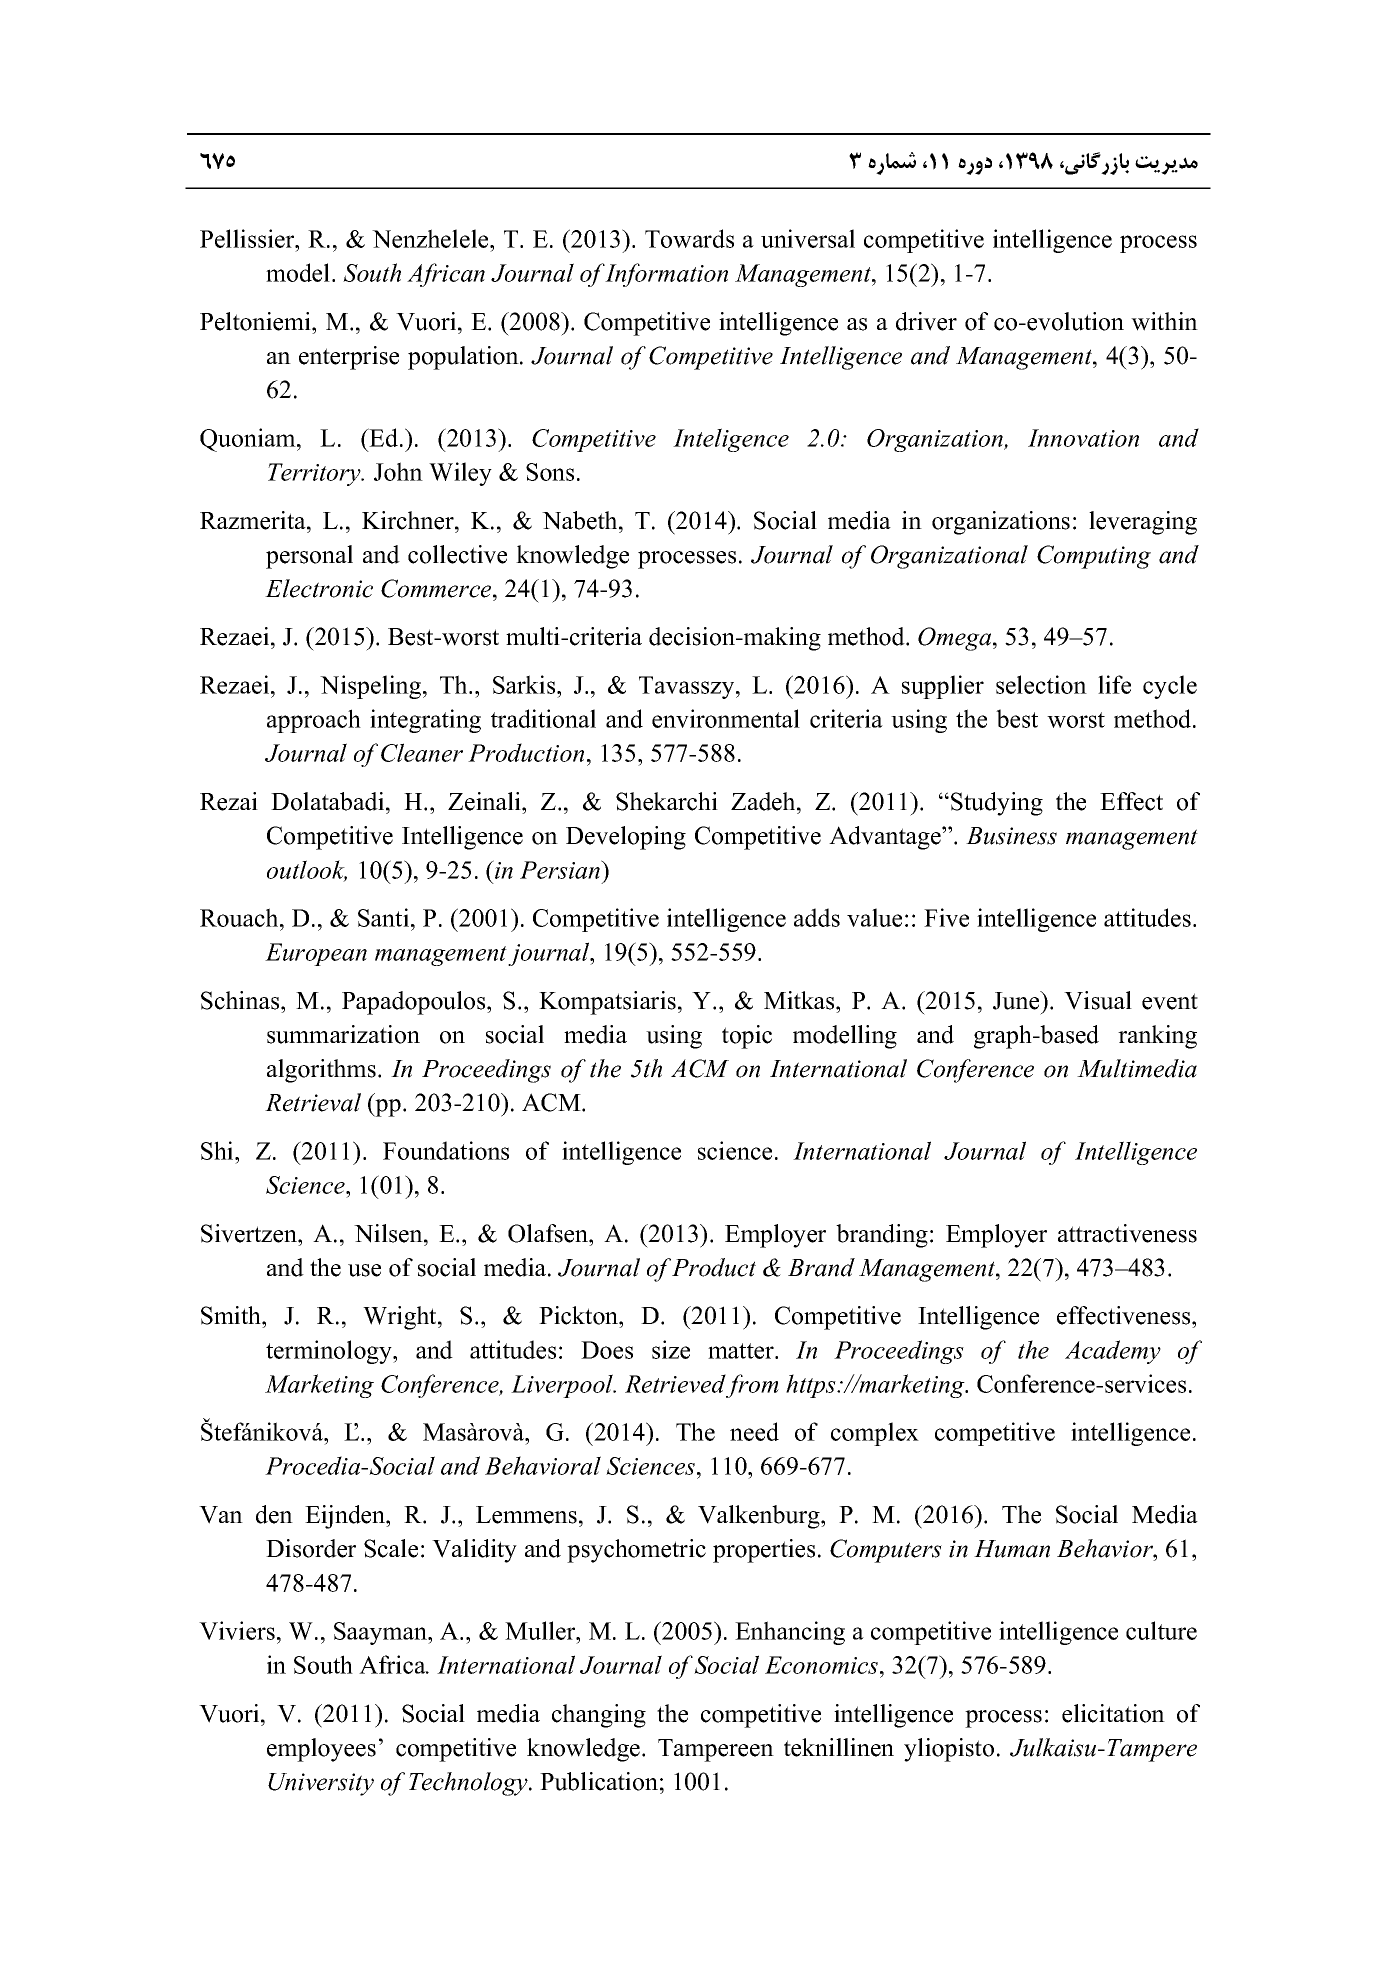 This document has height=1976, width=1397. What do you see at coordinates (666, 275) in the document?
I see `Information` at bounding box center [666, 275].
